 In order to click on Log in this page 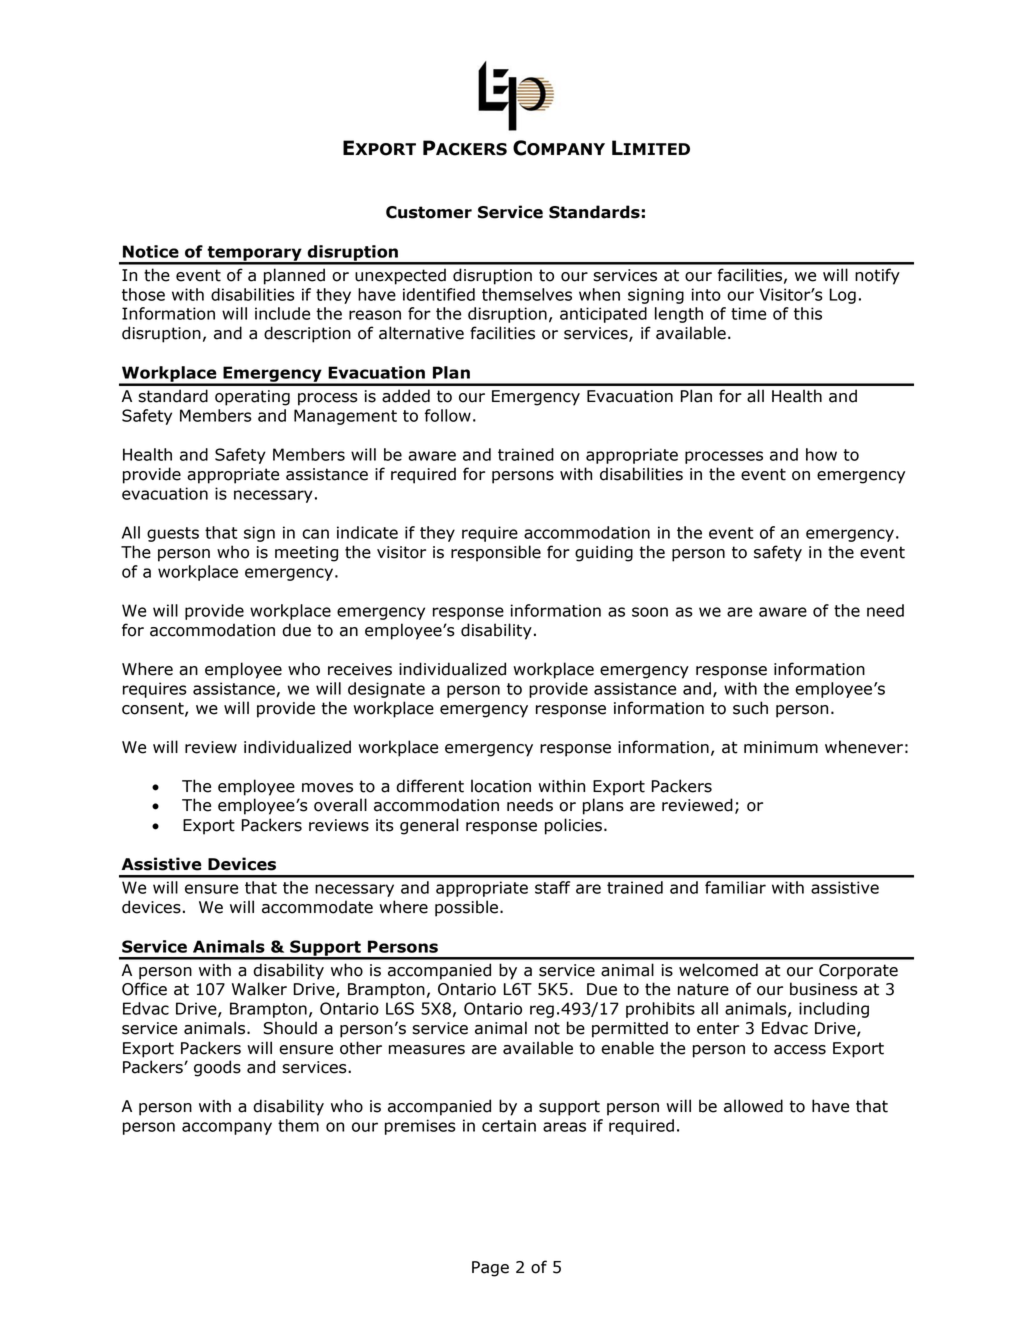, I will do `click(843, 296)`.
